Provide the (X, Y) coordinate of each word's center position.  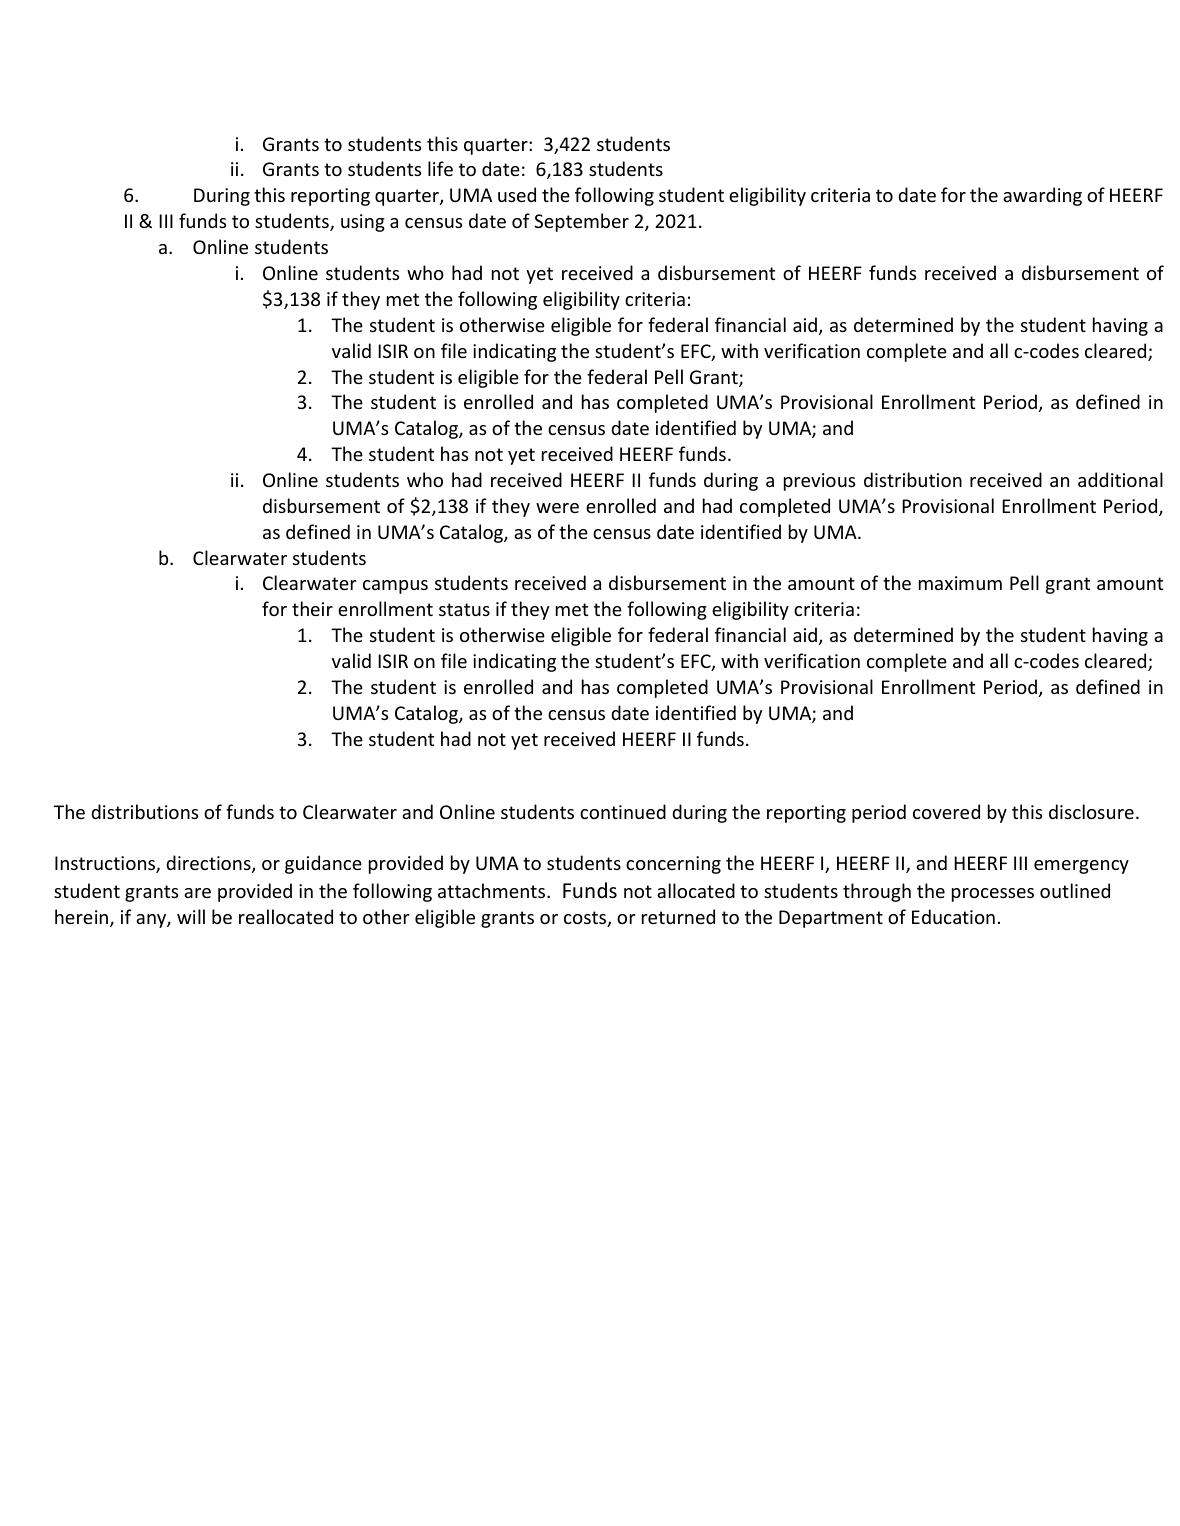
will (191, 916)
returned (678, 916)
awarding (1042, 196)
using (363, 223)
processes (993, 895)
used (517, 194)
